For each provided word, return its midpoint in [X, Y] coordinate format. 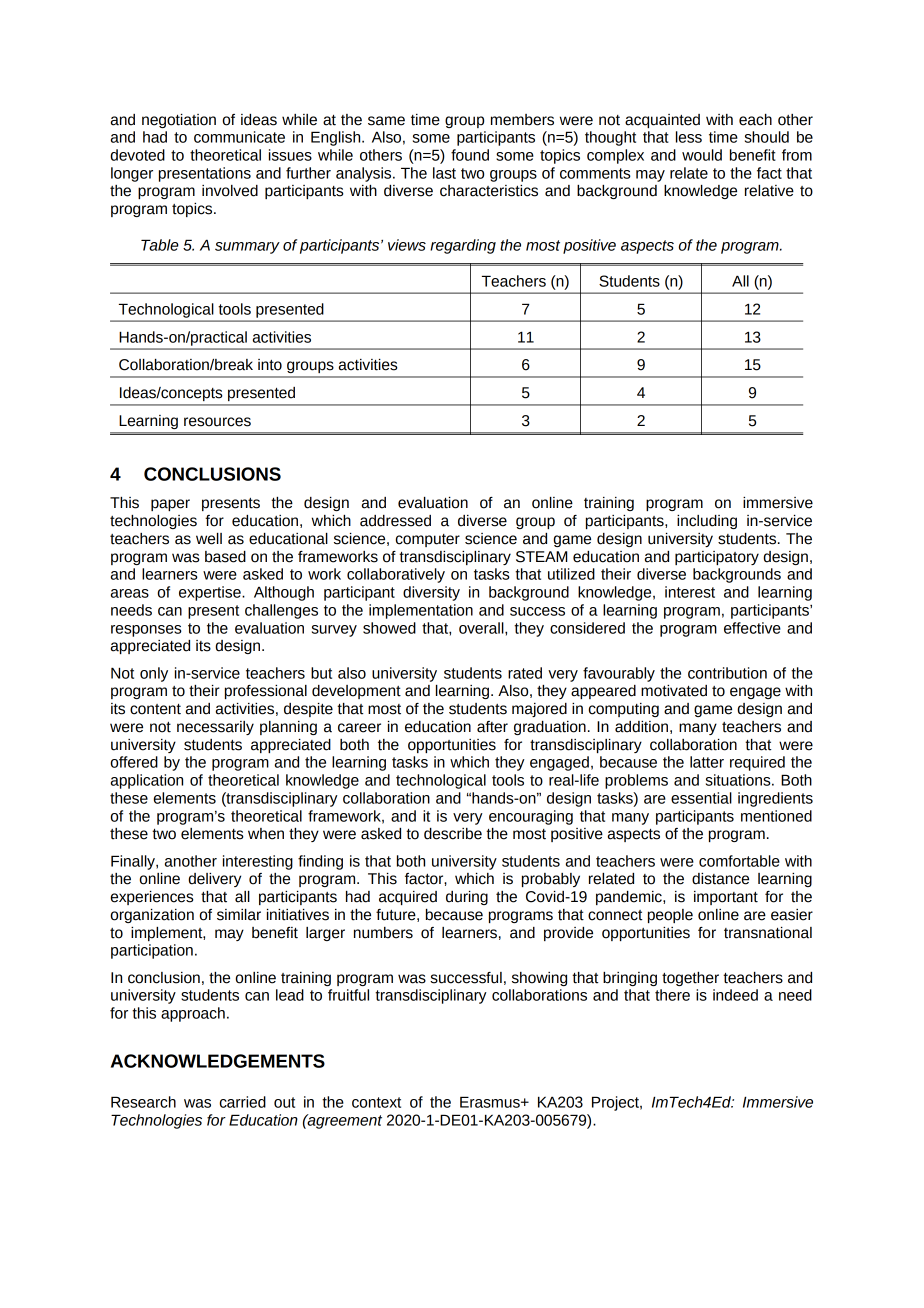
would [702, 155]
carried [243, 1102]
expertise [211, 593]
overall [482, 628]
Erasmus [491, 1102]
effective [752, 628]
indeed [735, 995]
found [470, 155]
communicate [239, 137]
